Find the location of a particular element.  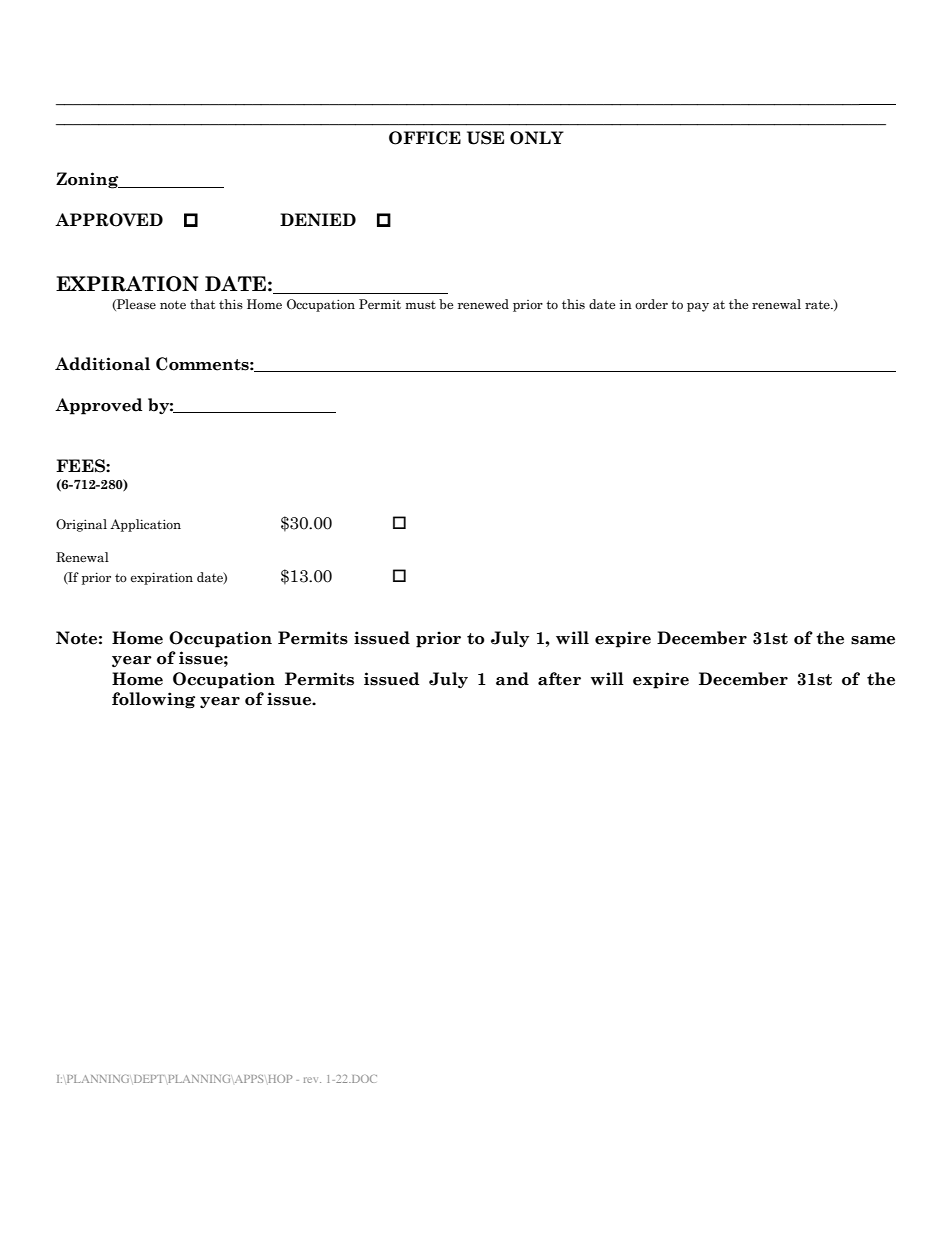

rev is located at coordinates (312, 1080).
